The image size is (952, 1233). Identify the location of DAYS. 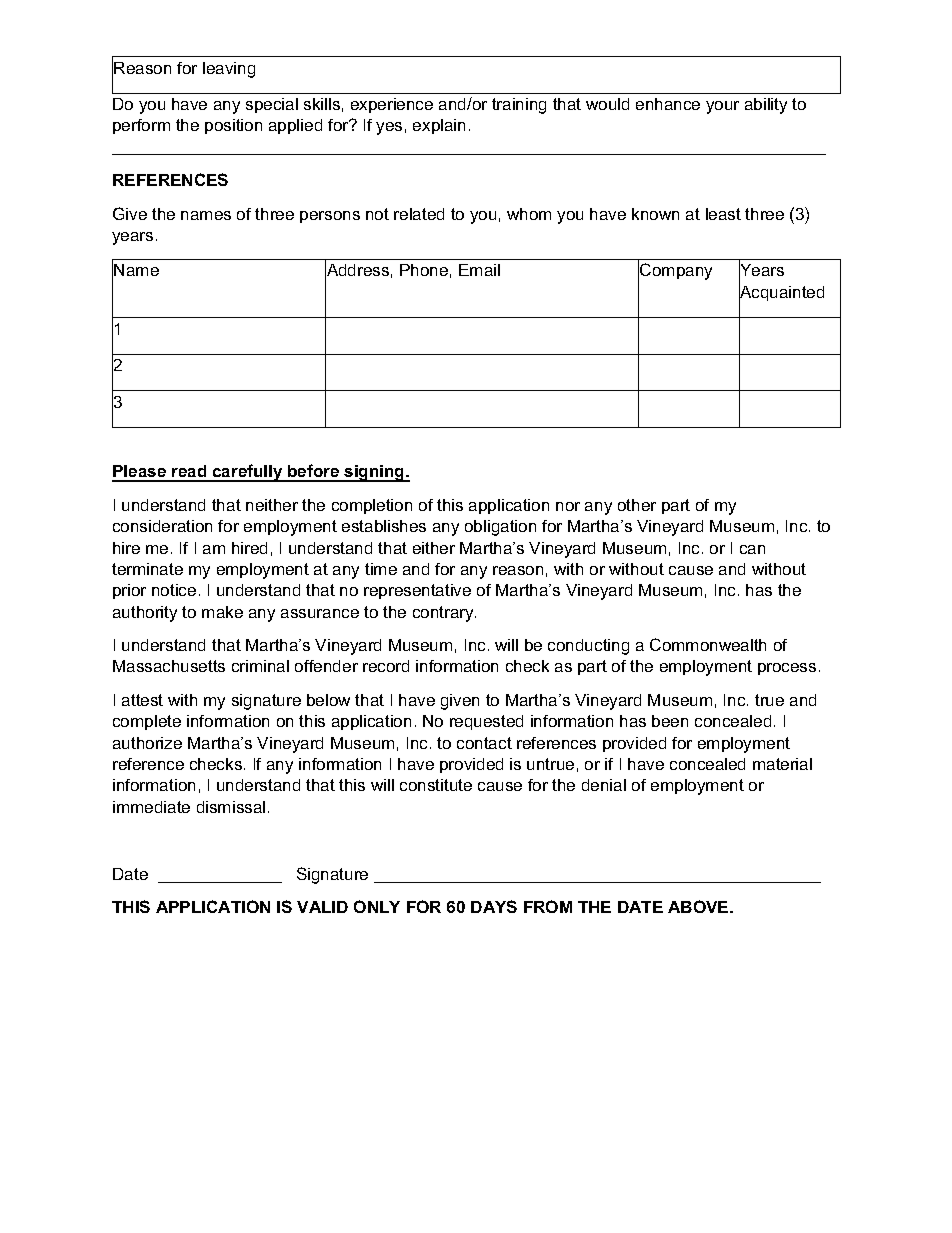
(494, 906).
